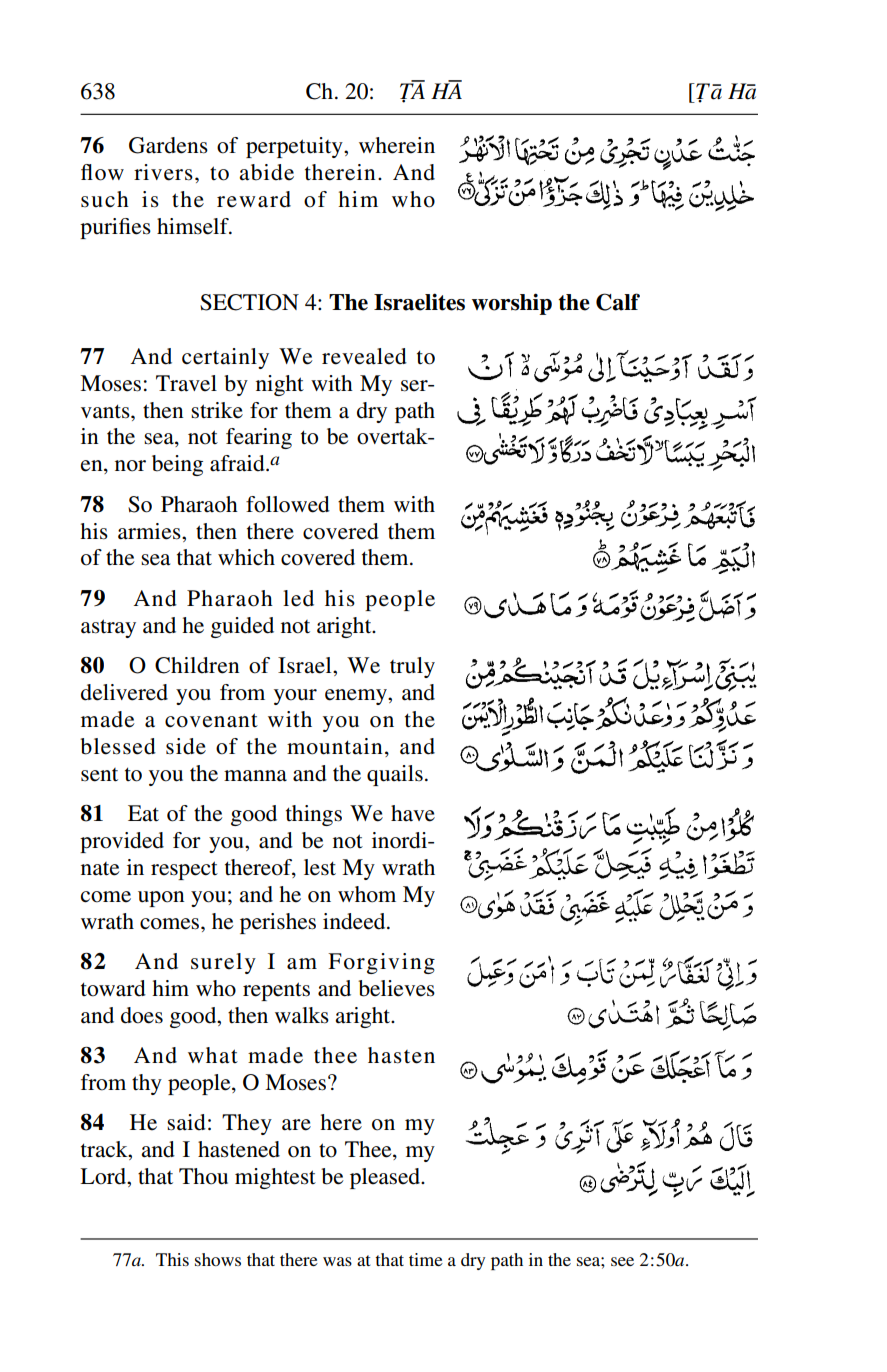 This screenshot has height=1372, width=887. What do you see at coordinates (177, 465) in the screenshot?
I see `being` at bounding box center [177, 465].
